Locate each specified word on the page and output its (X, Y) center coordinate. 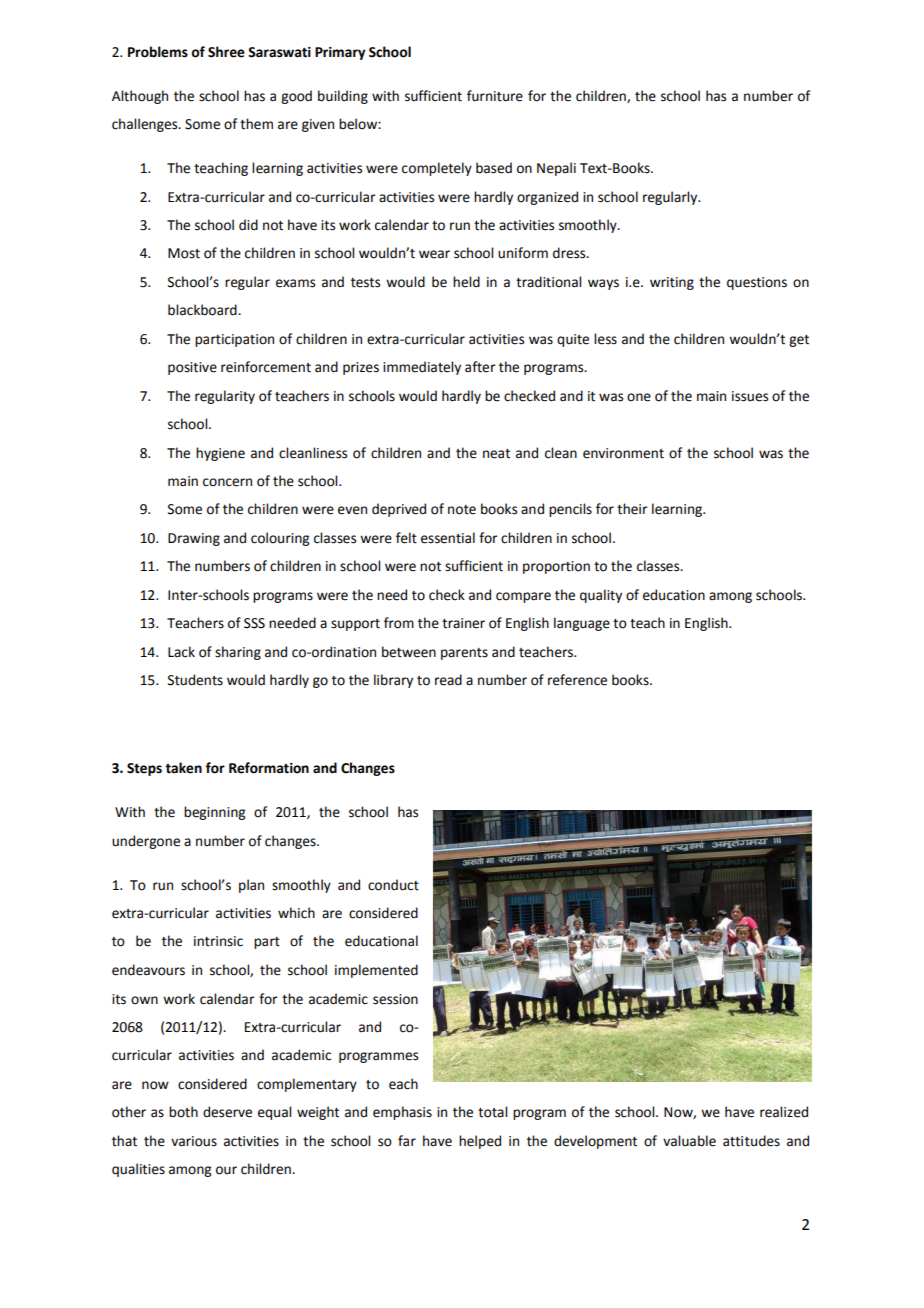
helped (480, 1142)
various (194, 1141)
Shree (226, 52)
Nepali (556, 169)
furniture (495, 96)
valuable (689, 1141)
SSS (254, 623)
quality (601, 596)
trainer (463, 623)
